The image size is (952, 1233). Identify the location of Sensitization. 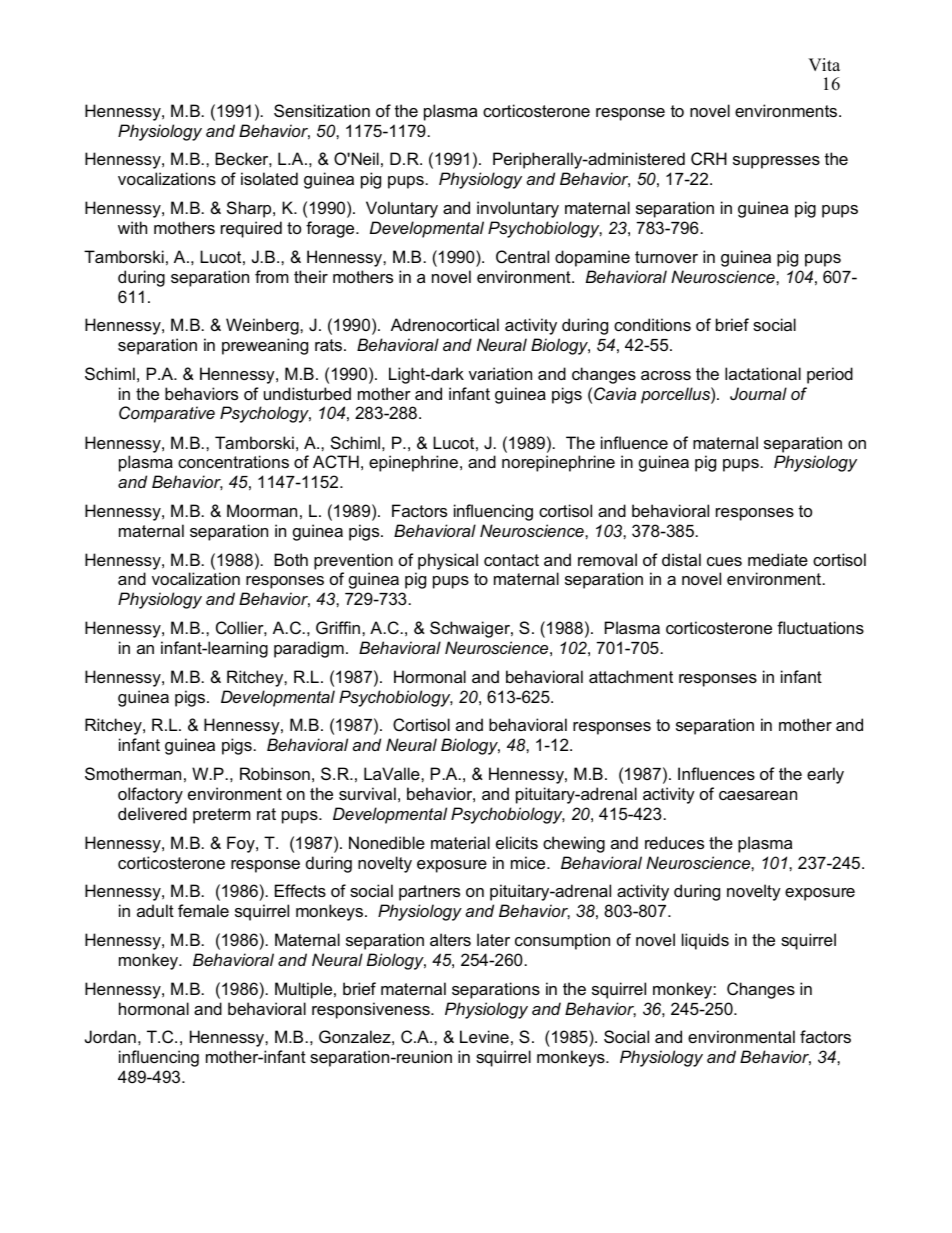
(322, 110).
